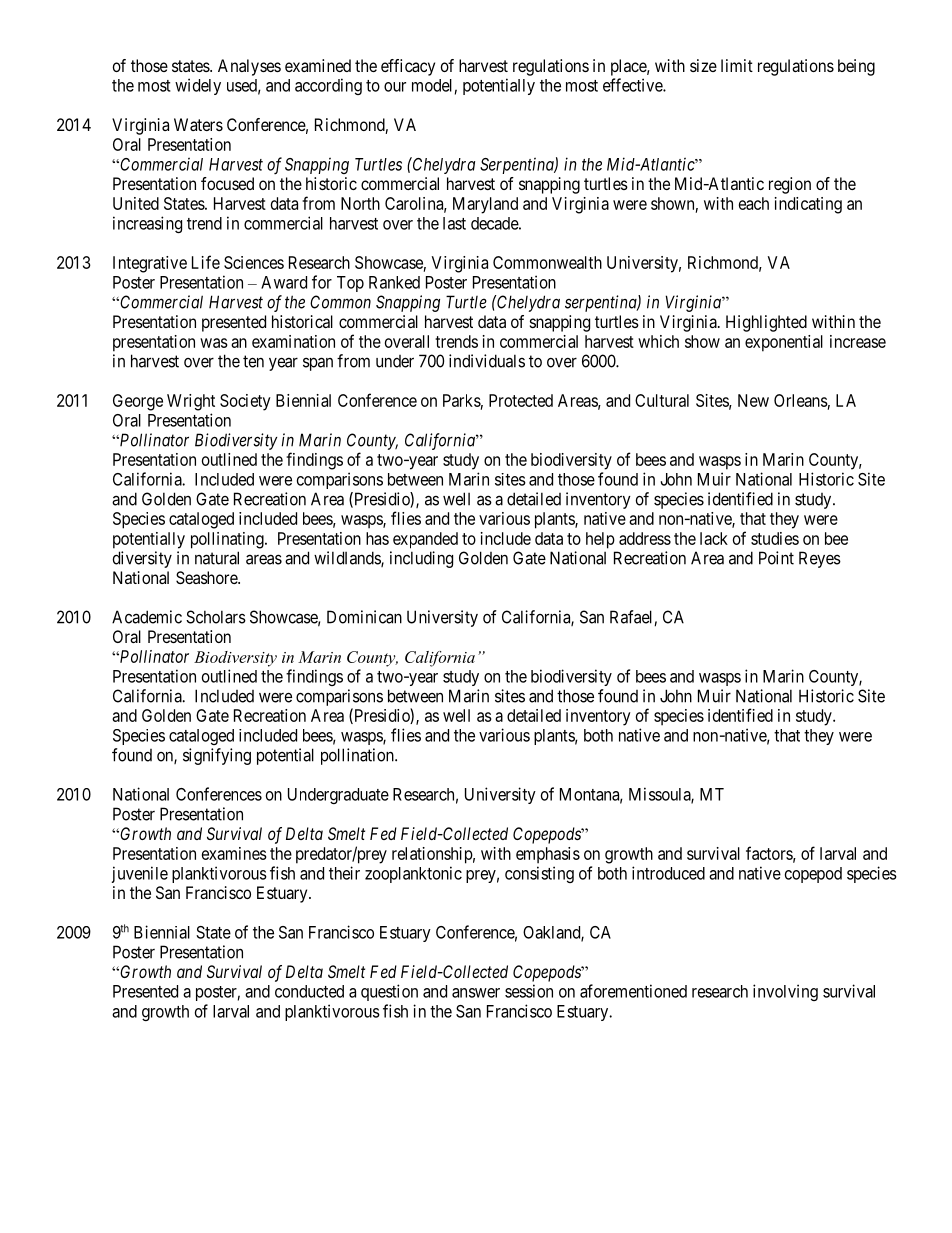 This screenshot has width=952, height=1233. Describe the element at coordinates (284, 282) in the screenshot. I see `Award` at that location.
